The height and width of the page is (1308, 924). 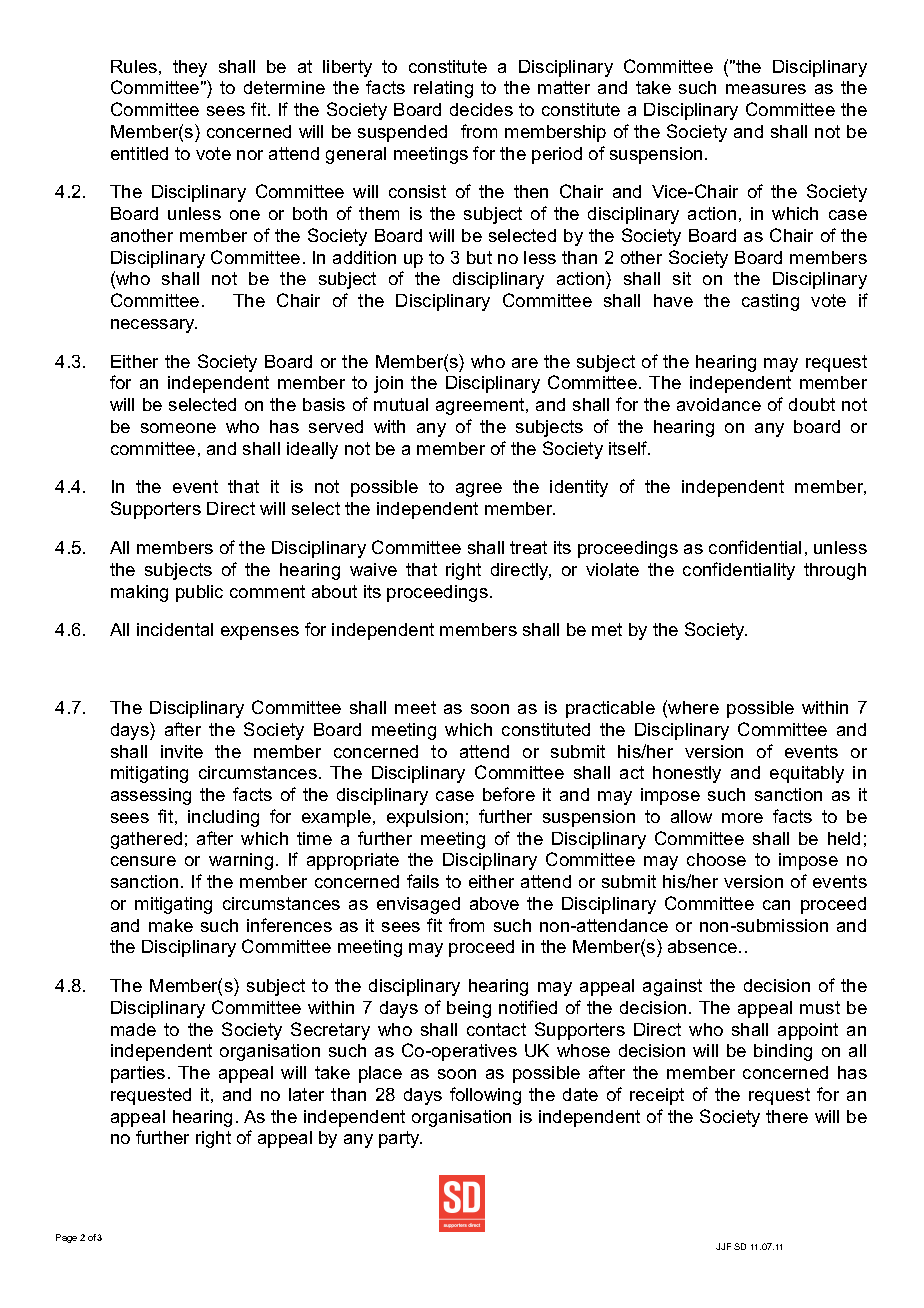 I want to click on incidental, so click(x=175, y=629).
